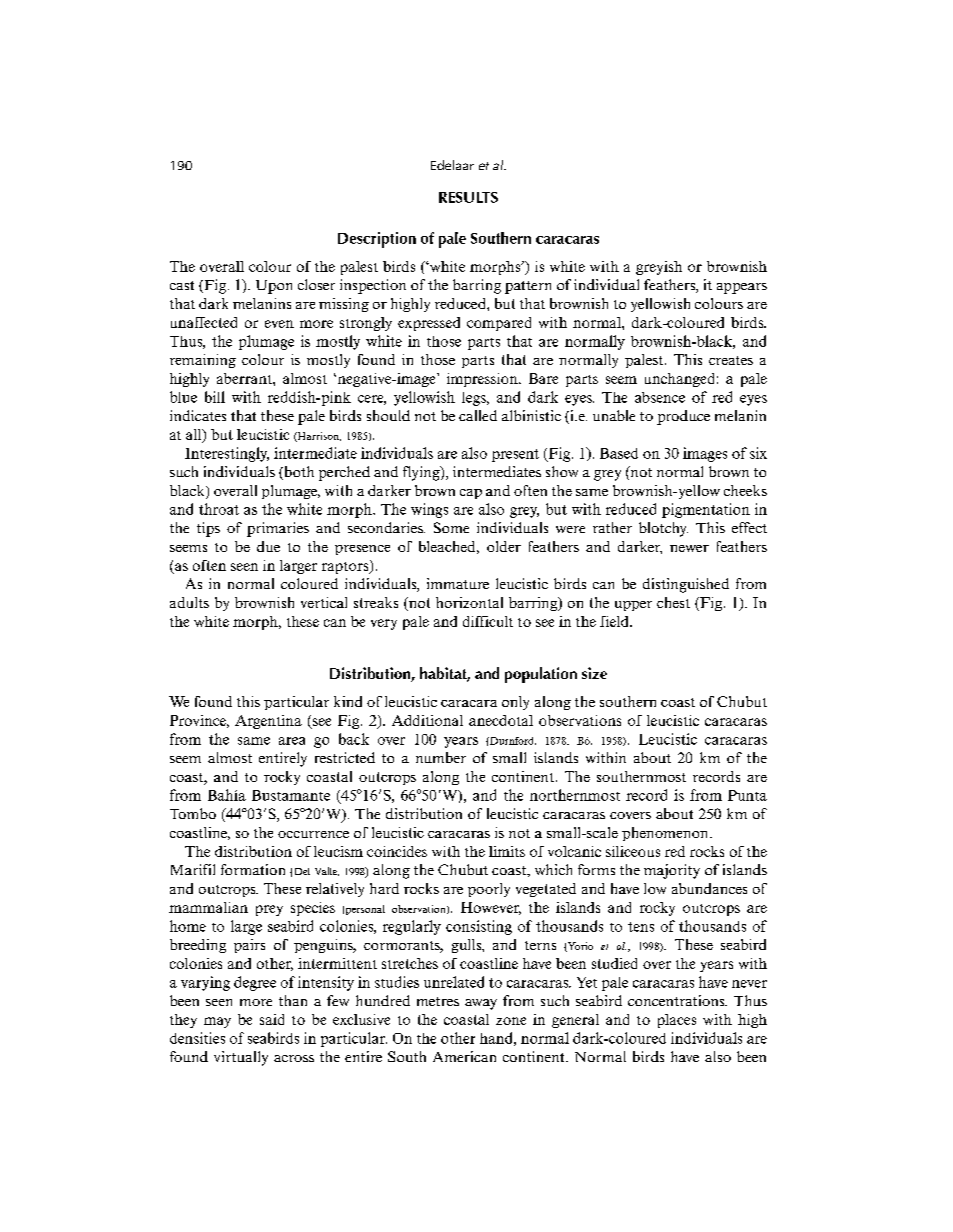 This screenshot has width=953, height=1232. I want to click on RESULTS, so click(468, 197).
